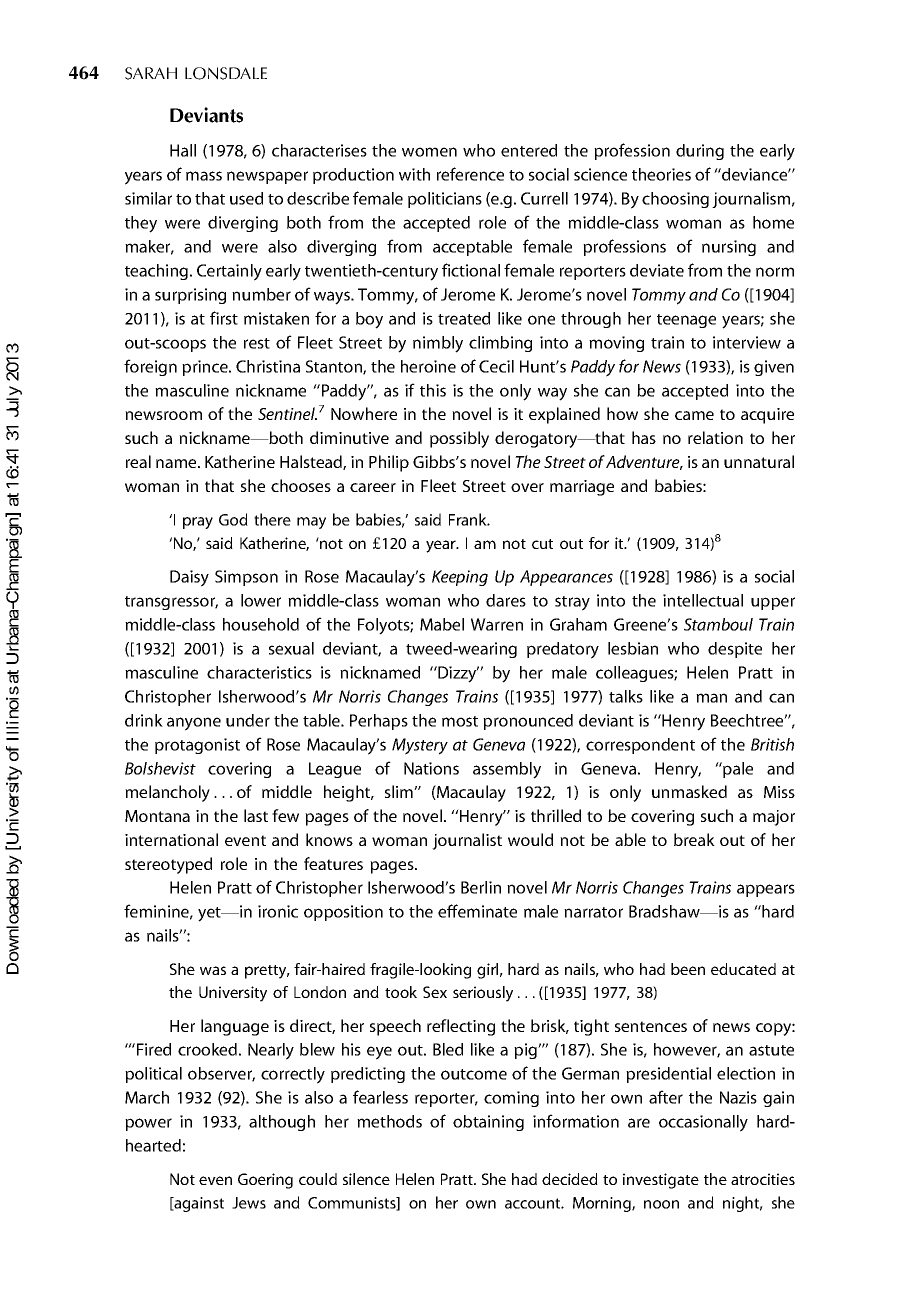  Describe the element at coordinates (735, 650) in the screenshot. I see `despite` at that location.
